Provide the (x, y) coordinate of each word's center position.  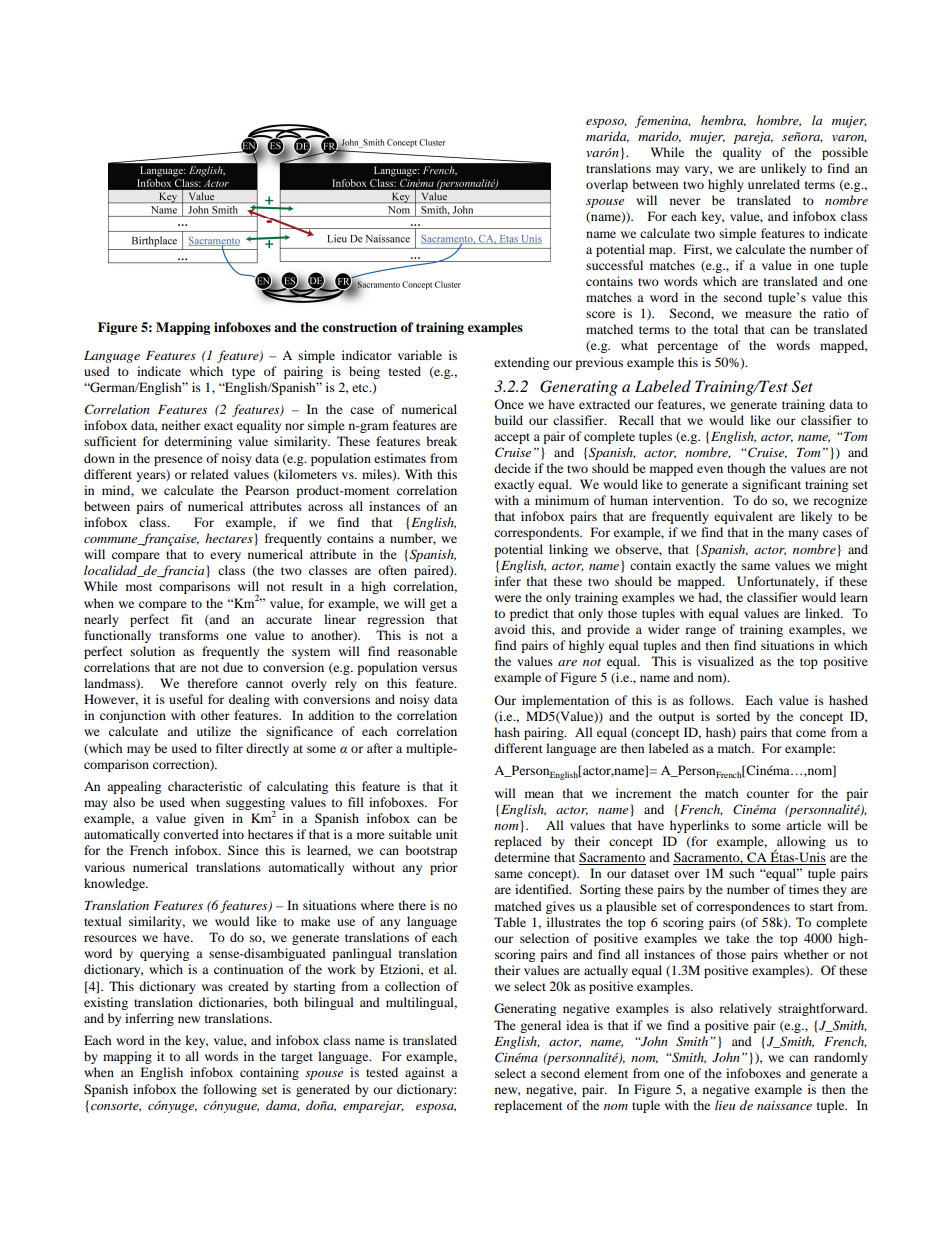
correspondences (743, 907)
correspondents (537, 533)
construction (359, 327)
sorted (733, 716)
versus (439, 668)
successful (614, 265)
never (685, 201)
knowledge (115, 884)
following (230, 1090)
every (225, 557)
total (726, 329)
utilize (214, 731)
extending (521, 363)
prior (444, 868)
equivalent (743, 517)
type (243, 373)
